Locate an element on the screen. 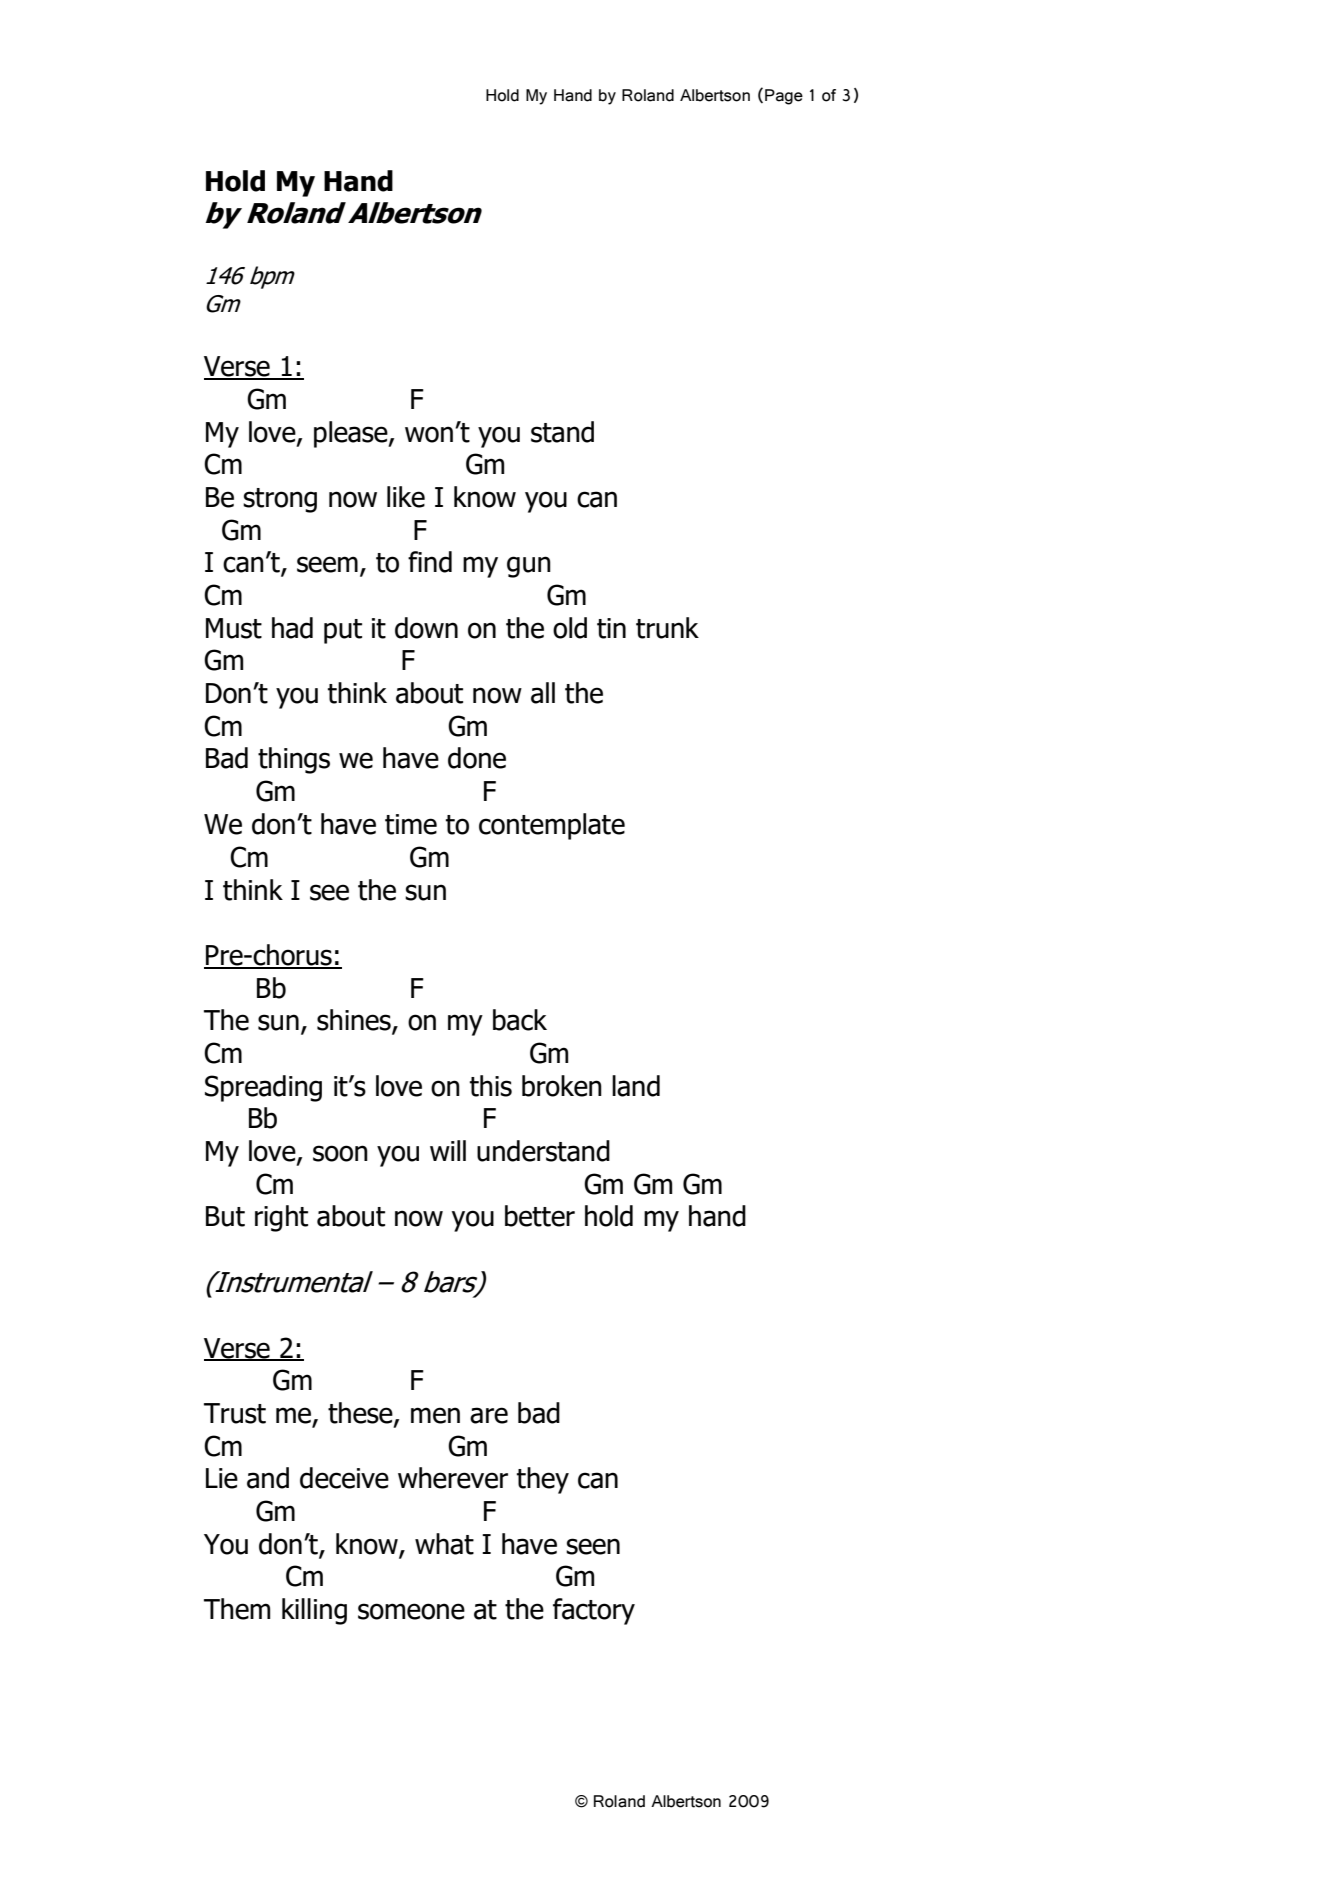  strong is located at coordinates (280, 500).
